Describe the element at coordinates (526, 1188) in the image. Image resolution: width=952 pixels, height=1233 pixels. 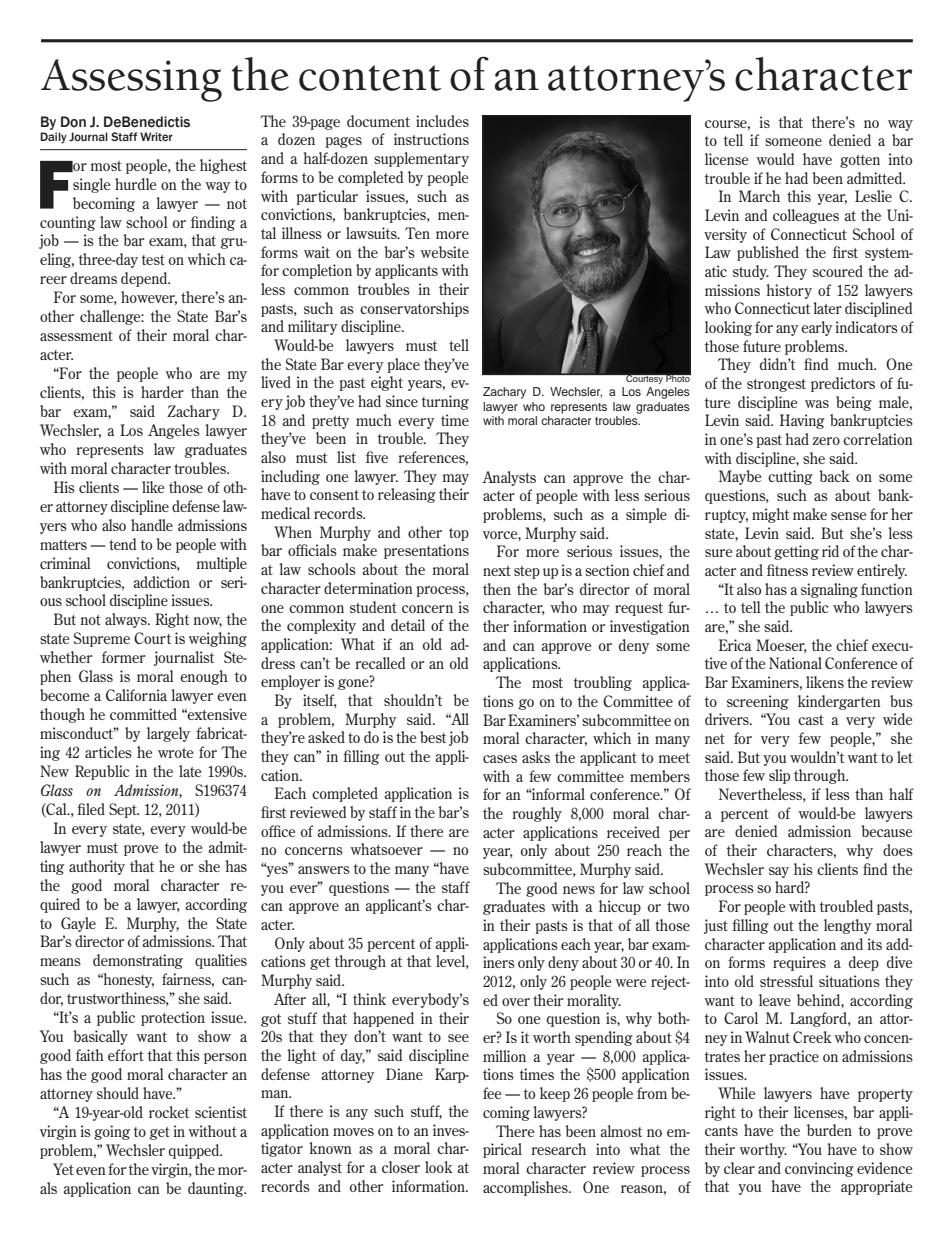
I see `accomplishes` at that location.
